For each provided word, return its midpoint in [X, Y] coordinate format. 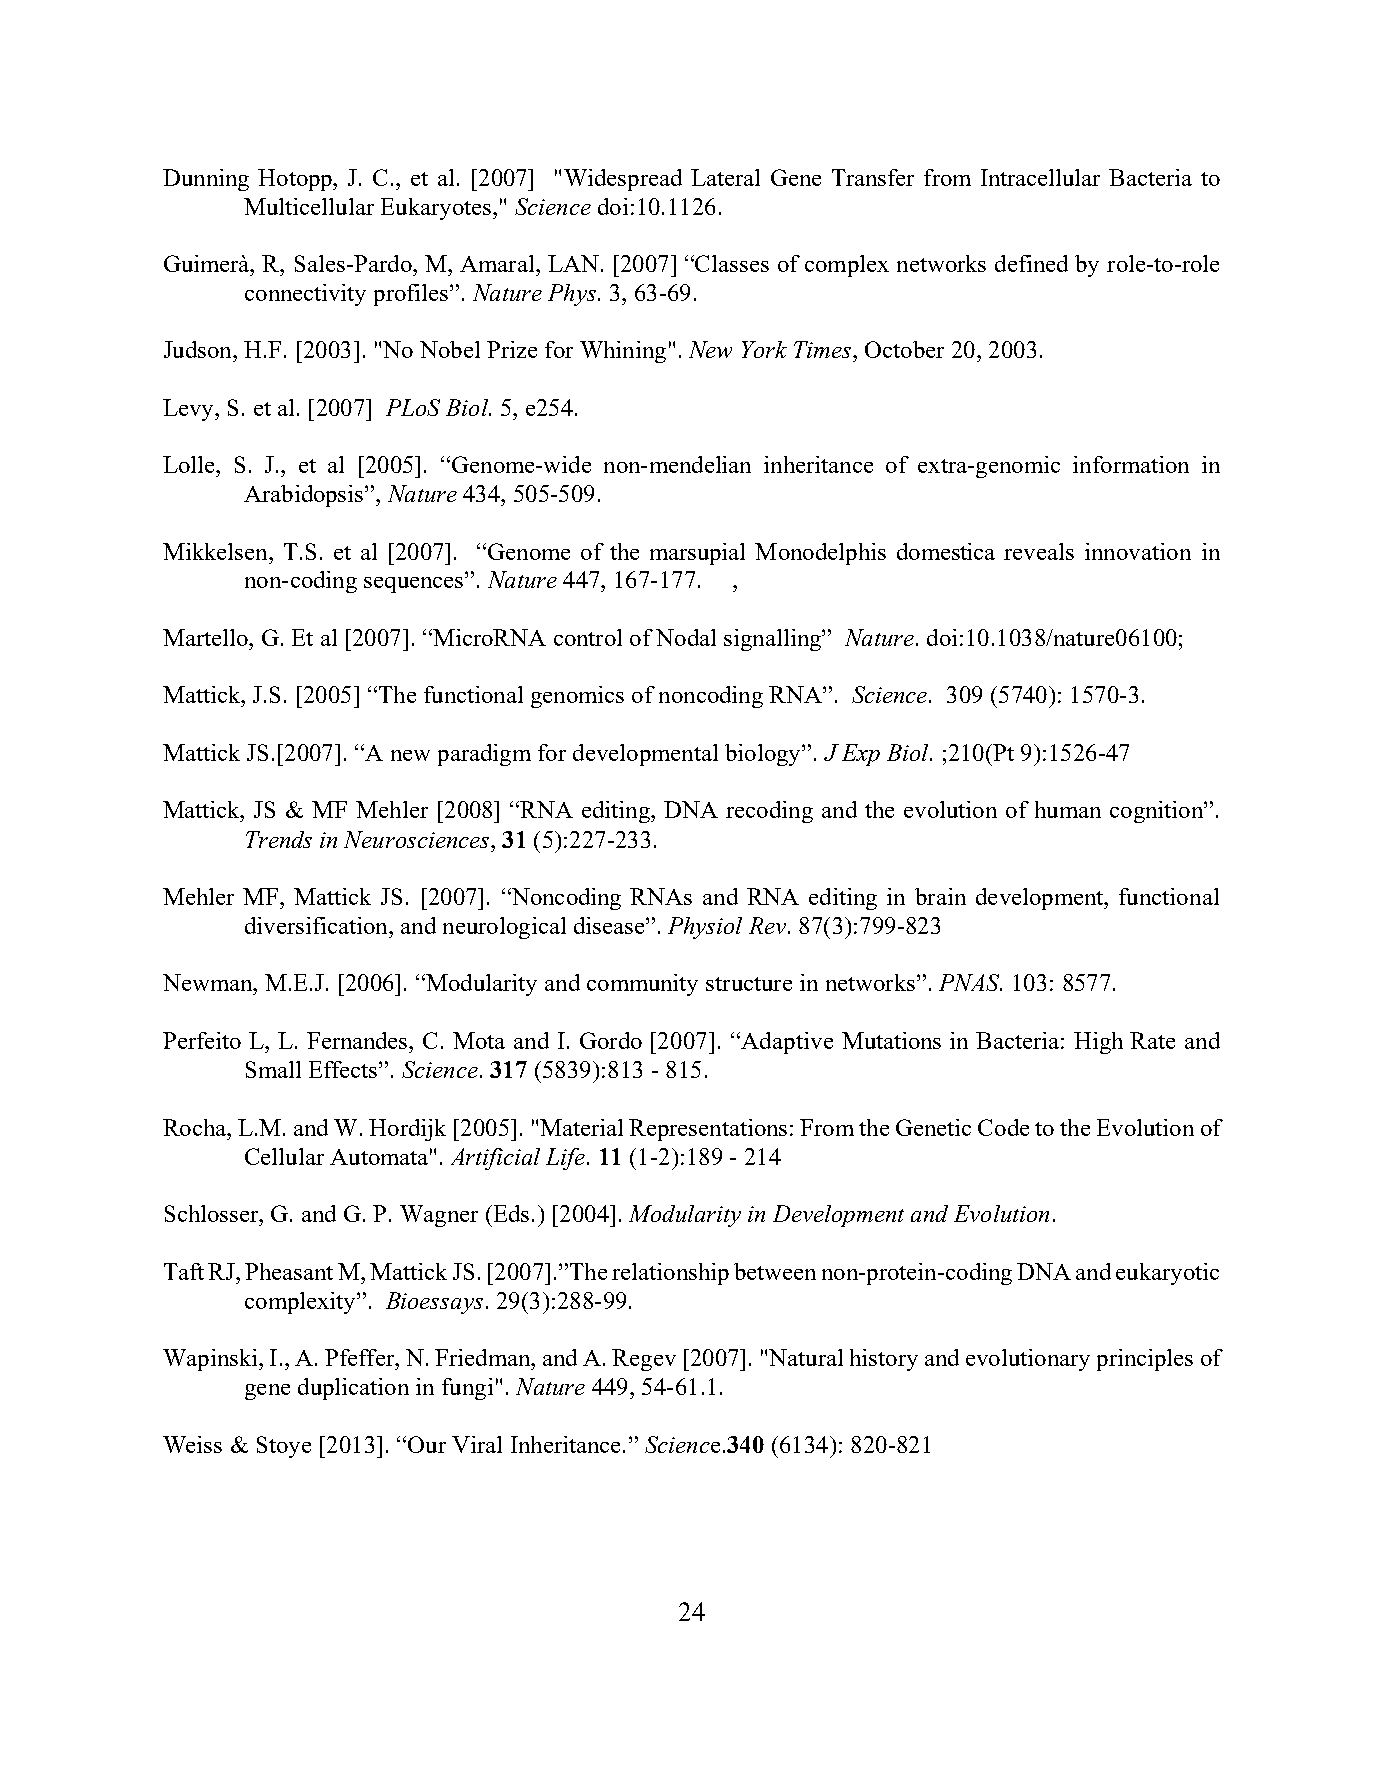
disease [609, 925]
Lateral [725, 177]
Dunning [206, 180]
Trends [279, 839]
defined [1031, 263]
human [1068, 809]
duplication [353, 1389]
